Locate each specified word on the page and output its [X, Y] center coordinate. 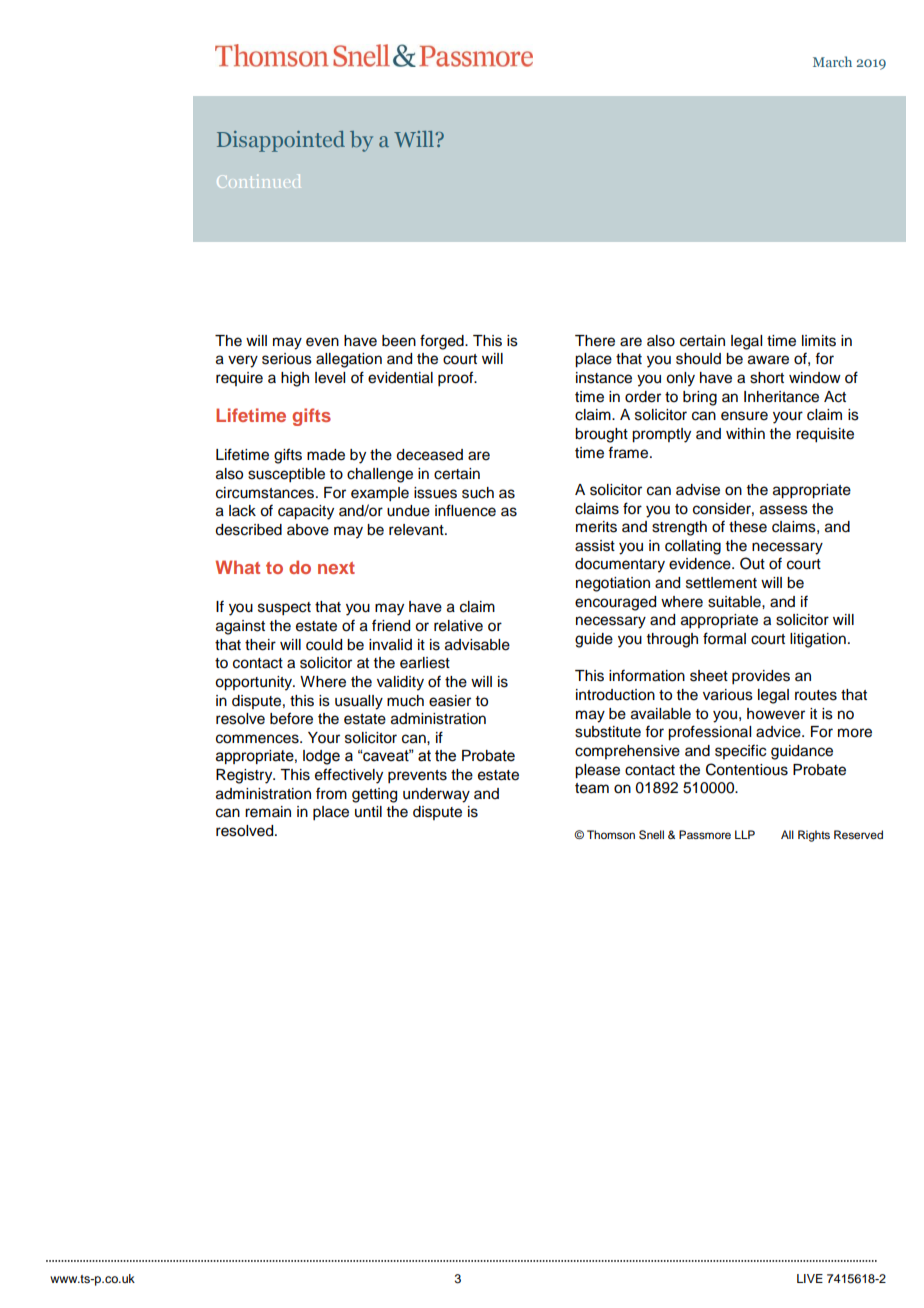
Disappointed [281, 141]
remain [268, 812]
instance [604, 378]
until [368, 811]
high [295, 379]
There [595, 341]
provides [761, 677]
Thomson [611, 834]
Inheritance [781, 397]
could [324, 645]
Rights [814, 836]
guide [594, 640]
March [832, 61]
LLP [745, 834]
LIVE [810, 1278]
